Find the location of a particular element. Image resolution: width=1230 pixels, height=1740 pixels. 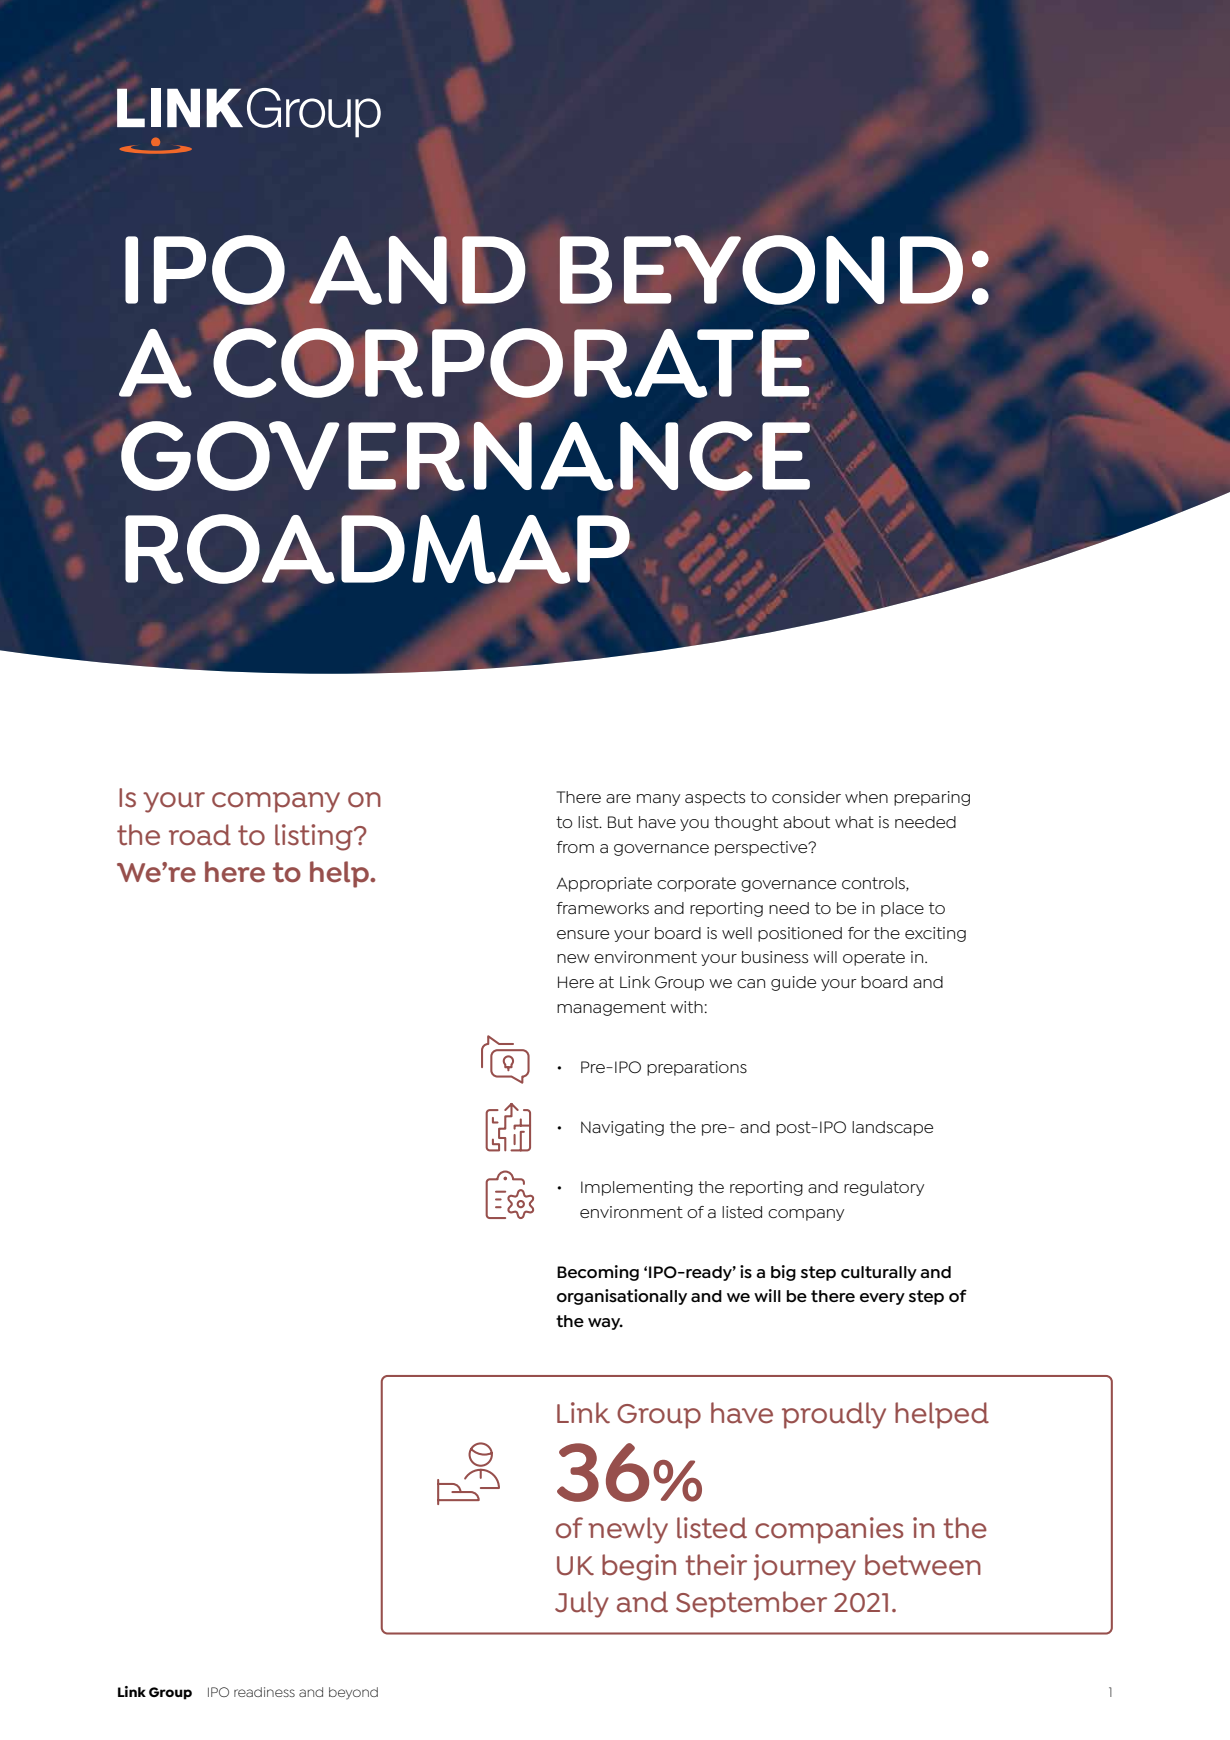

from is located at coordinates (575, 847).
